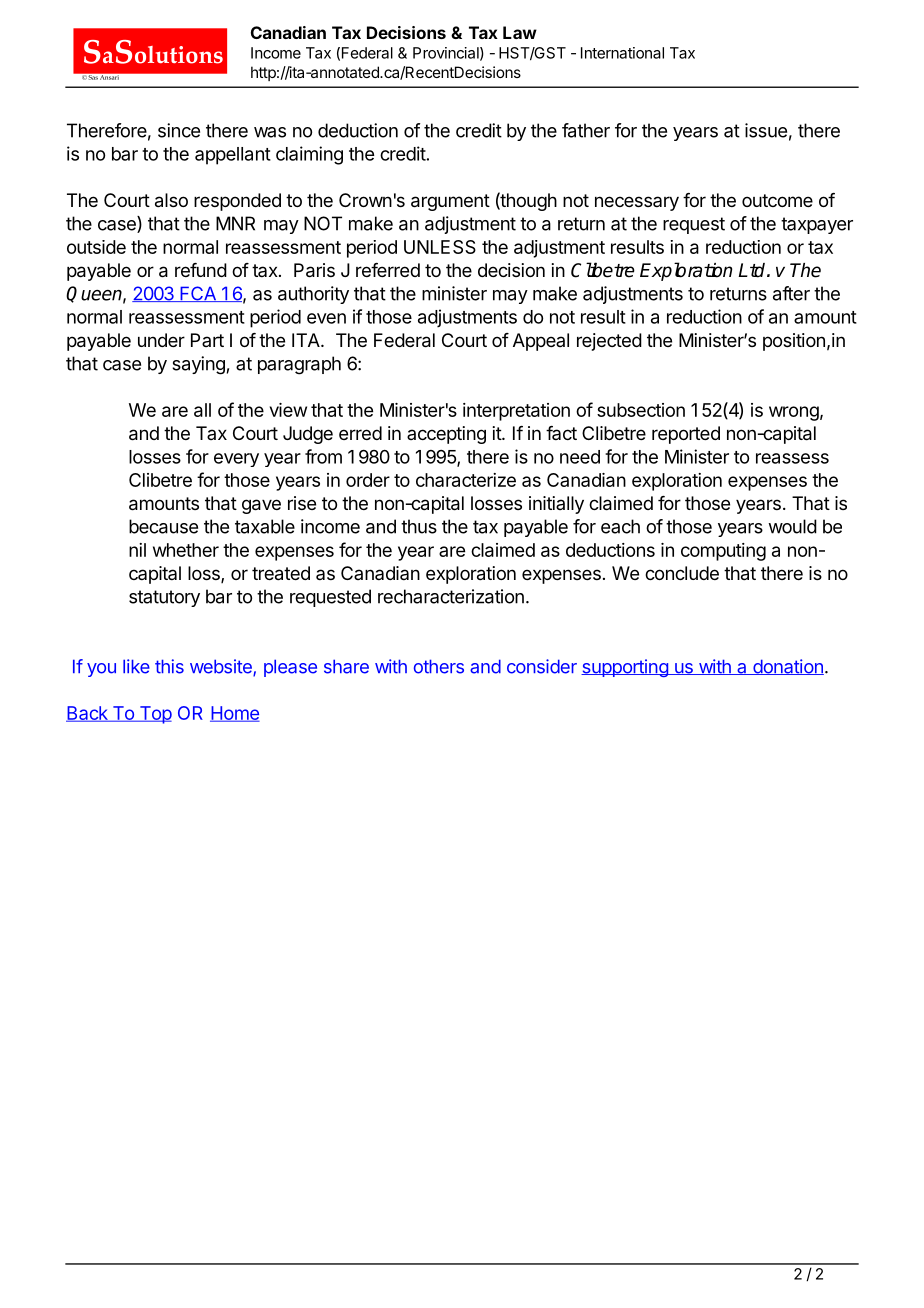 The image size is (924, 1308). Describe the element at coordinates (171, 200) in the screenshot. I see `also` at that location.
